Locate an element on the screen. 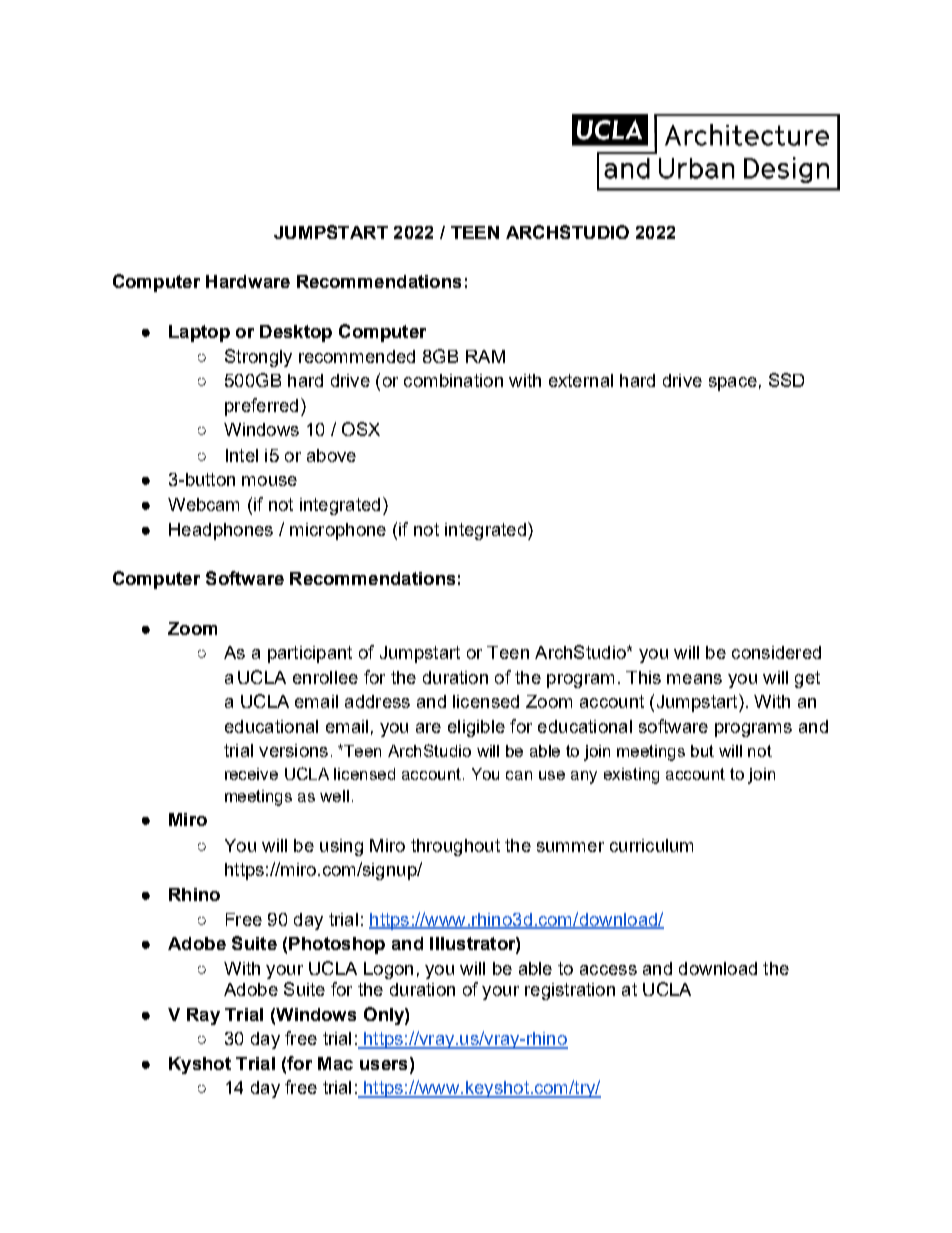 The height and width of the screenshot is (1233, 952). Strongly is located at coordinates (258, 358).
